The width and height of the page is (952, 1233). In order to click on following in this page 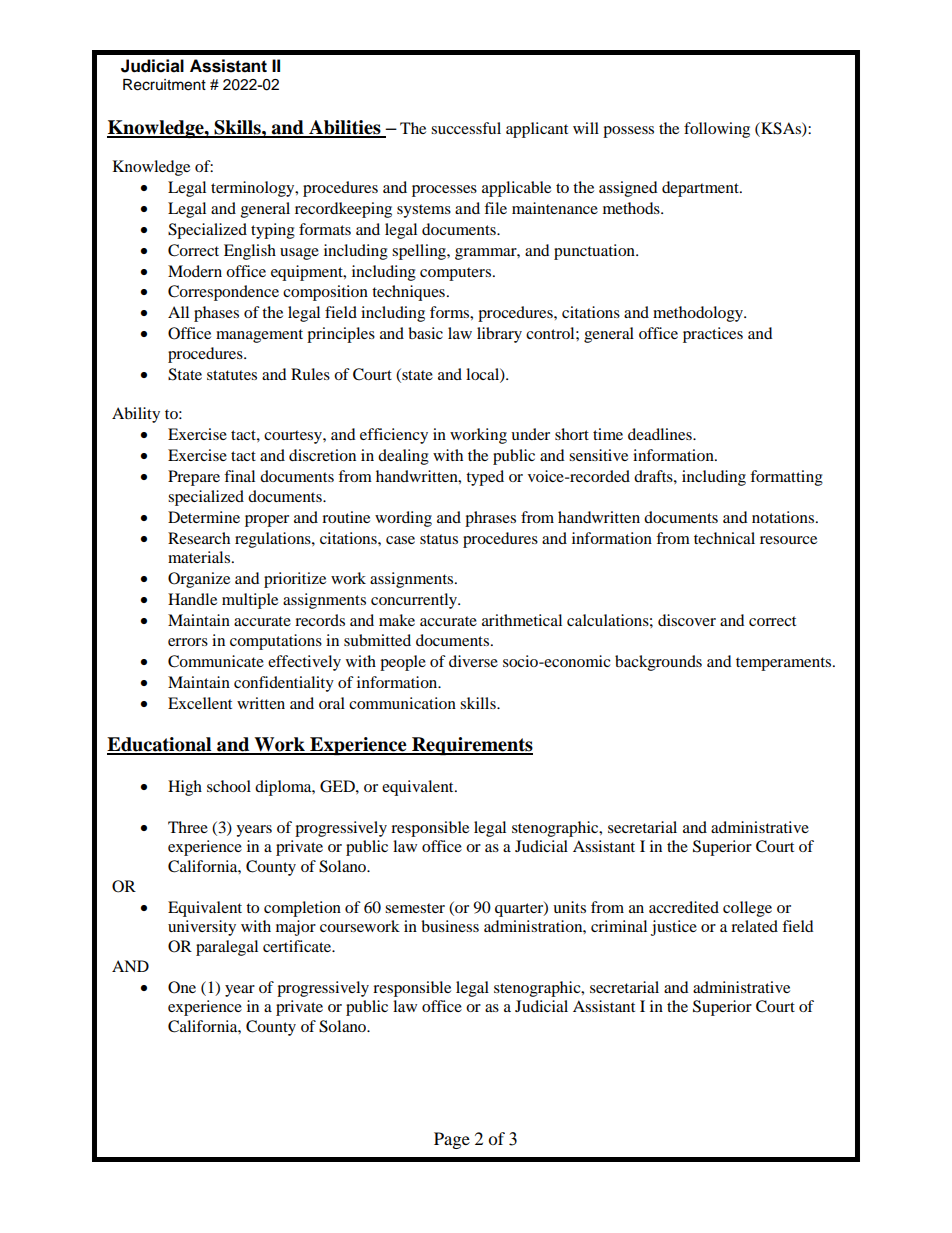, I will do `click(717, 130)`.
